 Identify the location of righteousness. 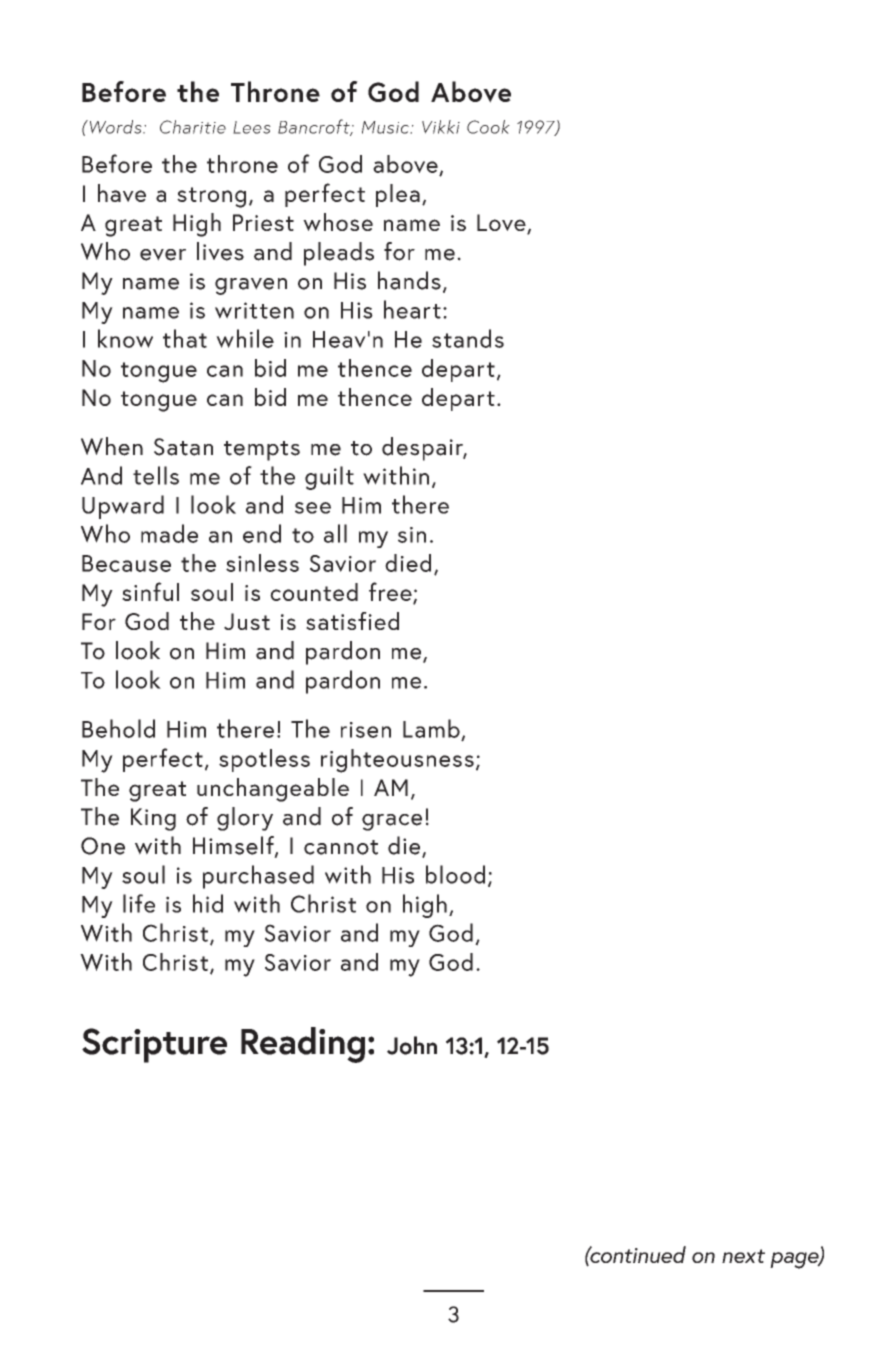
(397, 761).
